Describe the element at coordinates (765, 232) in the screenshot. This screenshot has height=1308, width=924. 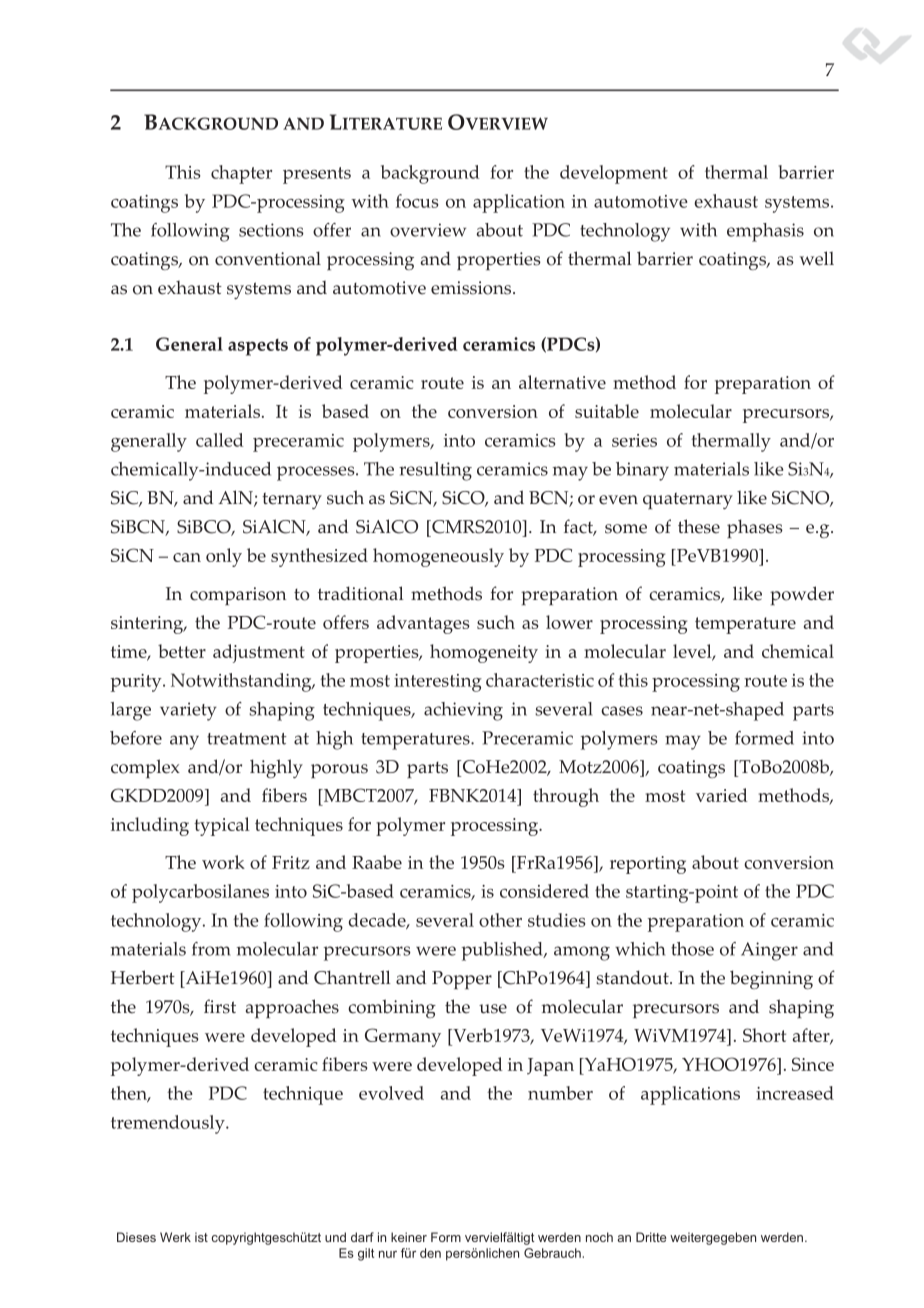
I see `emphasis` at that location.
